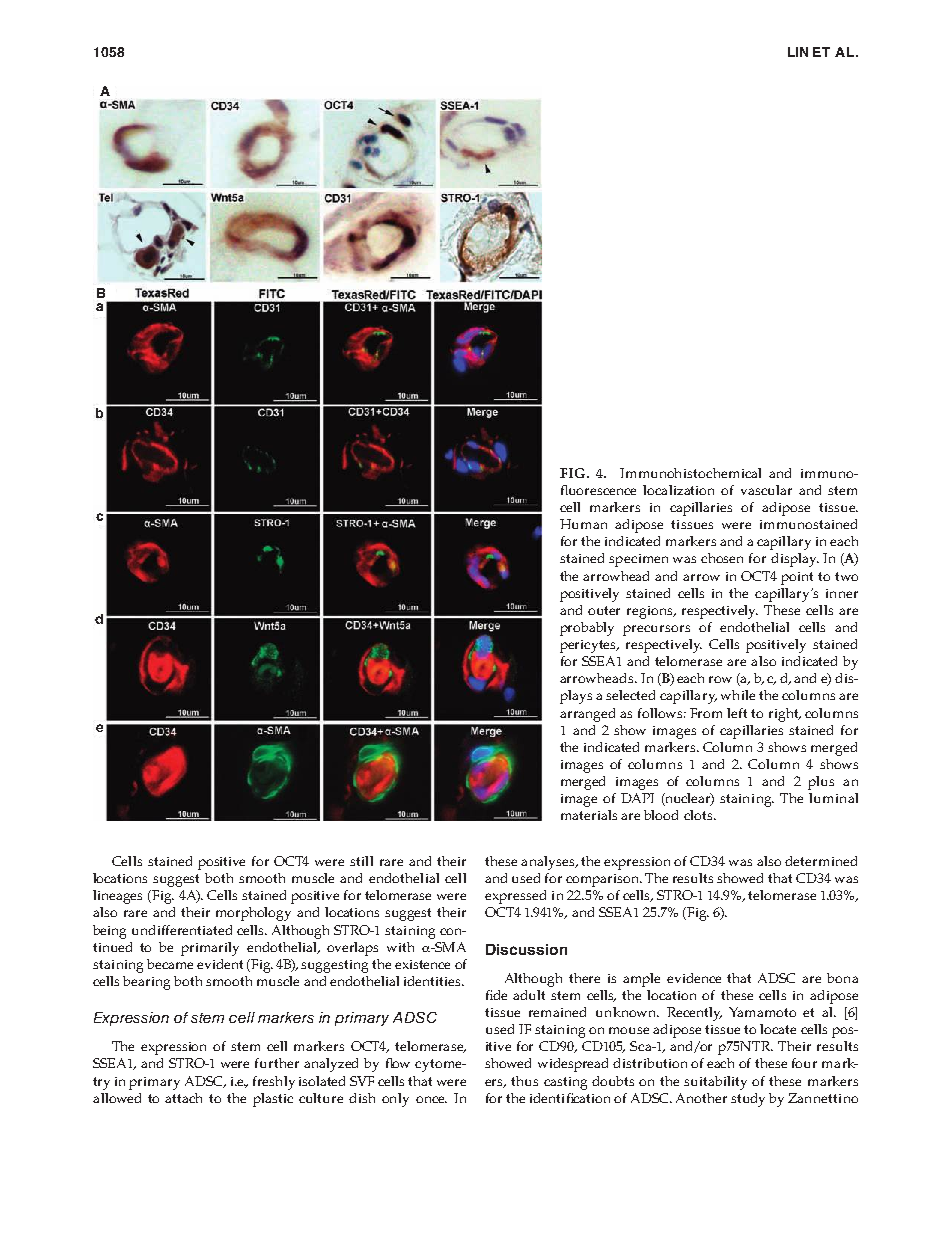 The image size is (952, 1233). What do you see at coordinates (515, 897) in the screenshot?
I see `expressed` at bounding box center [515, 897].
